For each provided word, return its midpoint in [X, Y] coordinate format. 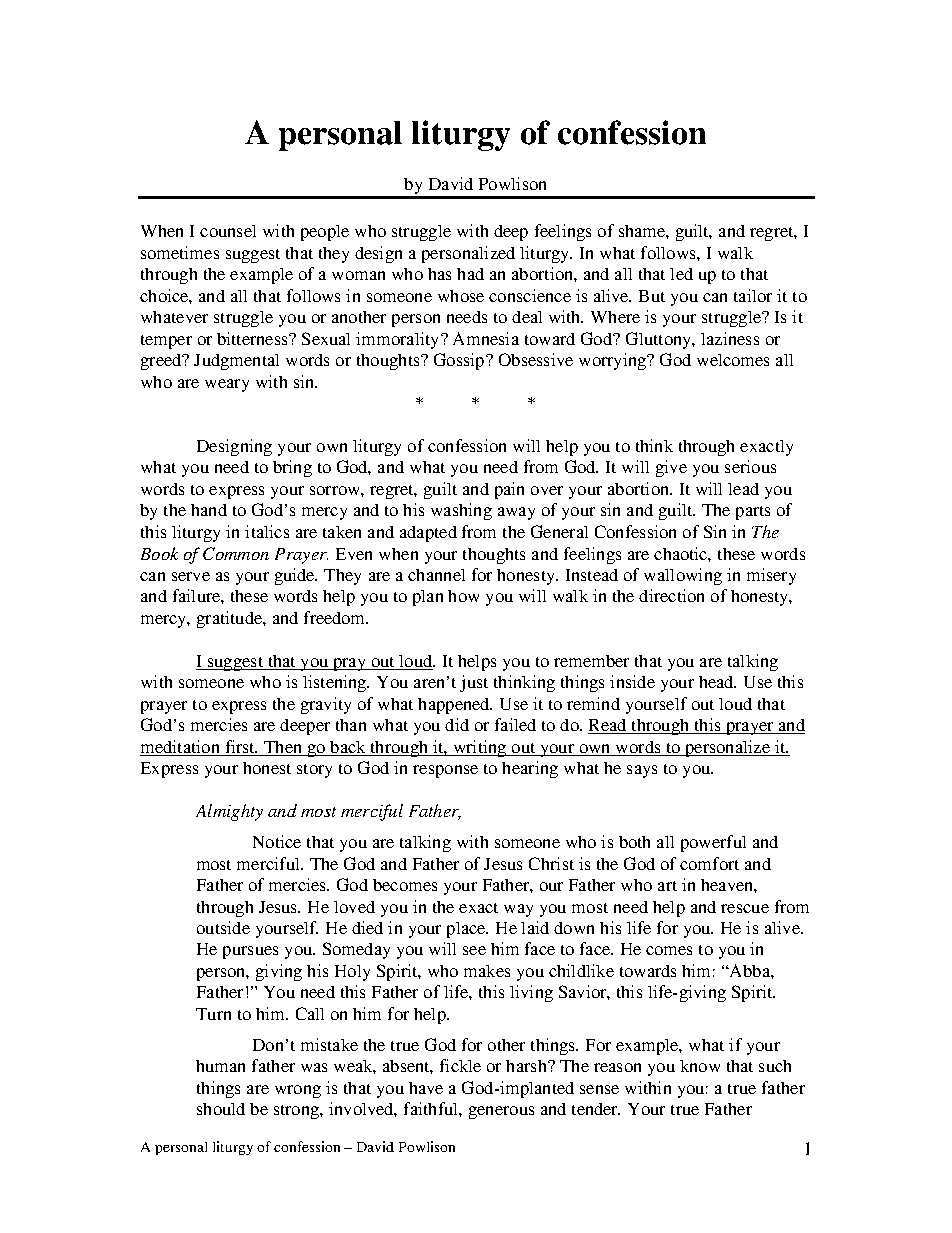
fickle [460, 1065]
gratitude [230, 619]
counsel [228, 231]
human [220, 1066]
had [470, 274]
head [717, 682]
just [474, 683]
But [652, 296]
